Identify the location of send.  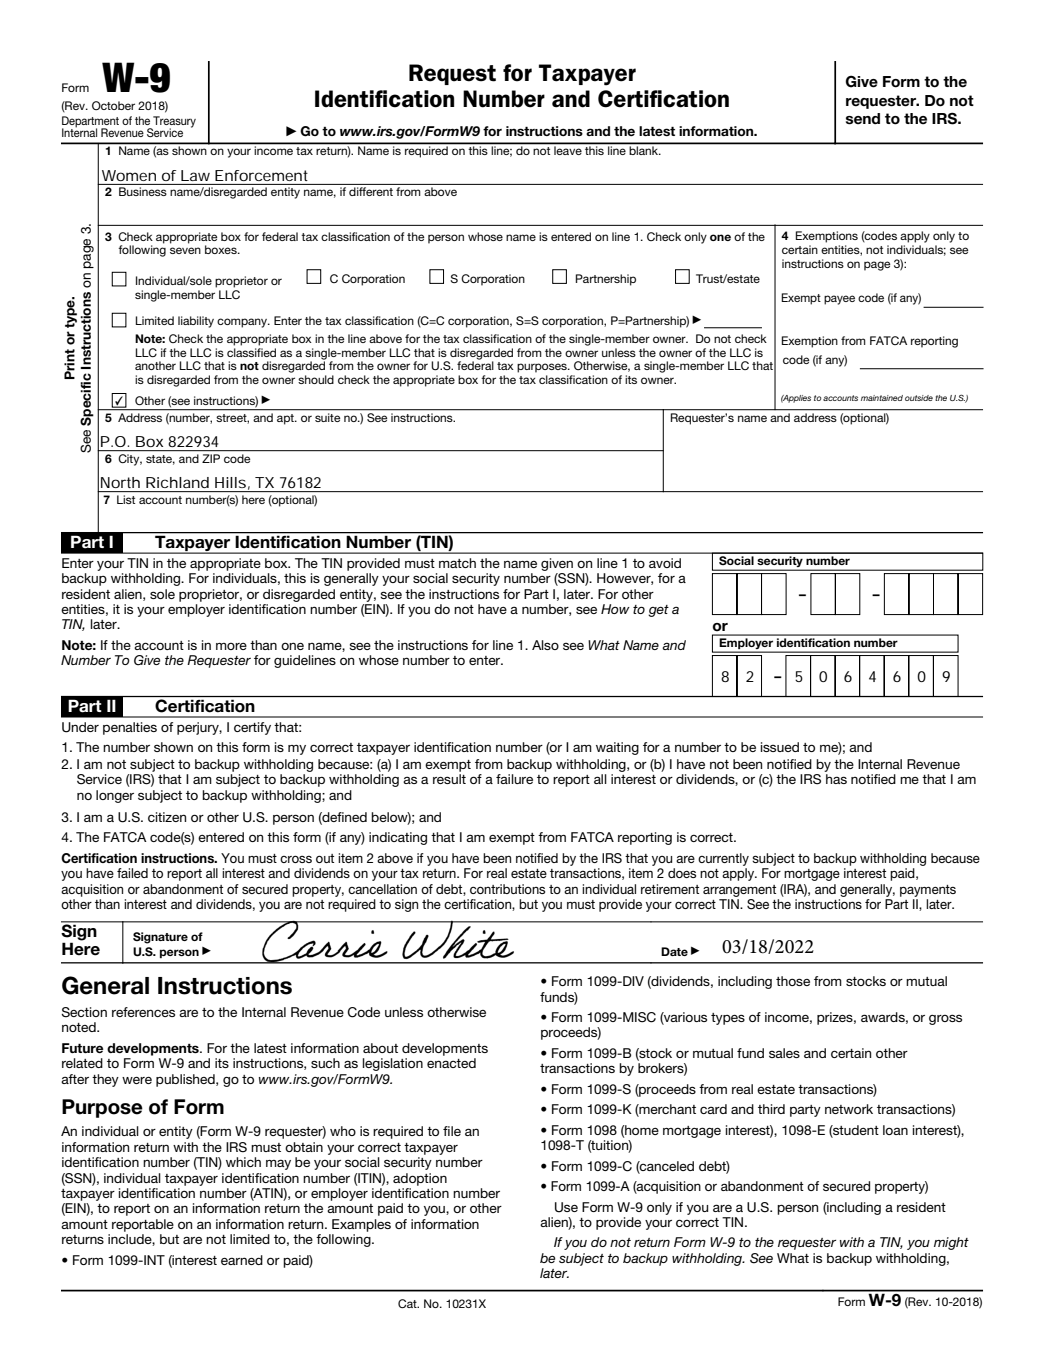
(863, 119).
